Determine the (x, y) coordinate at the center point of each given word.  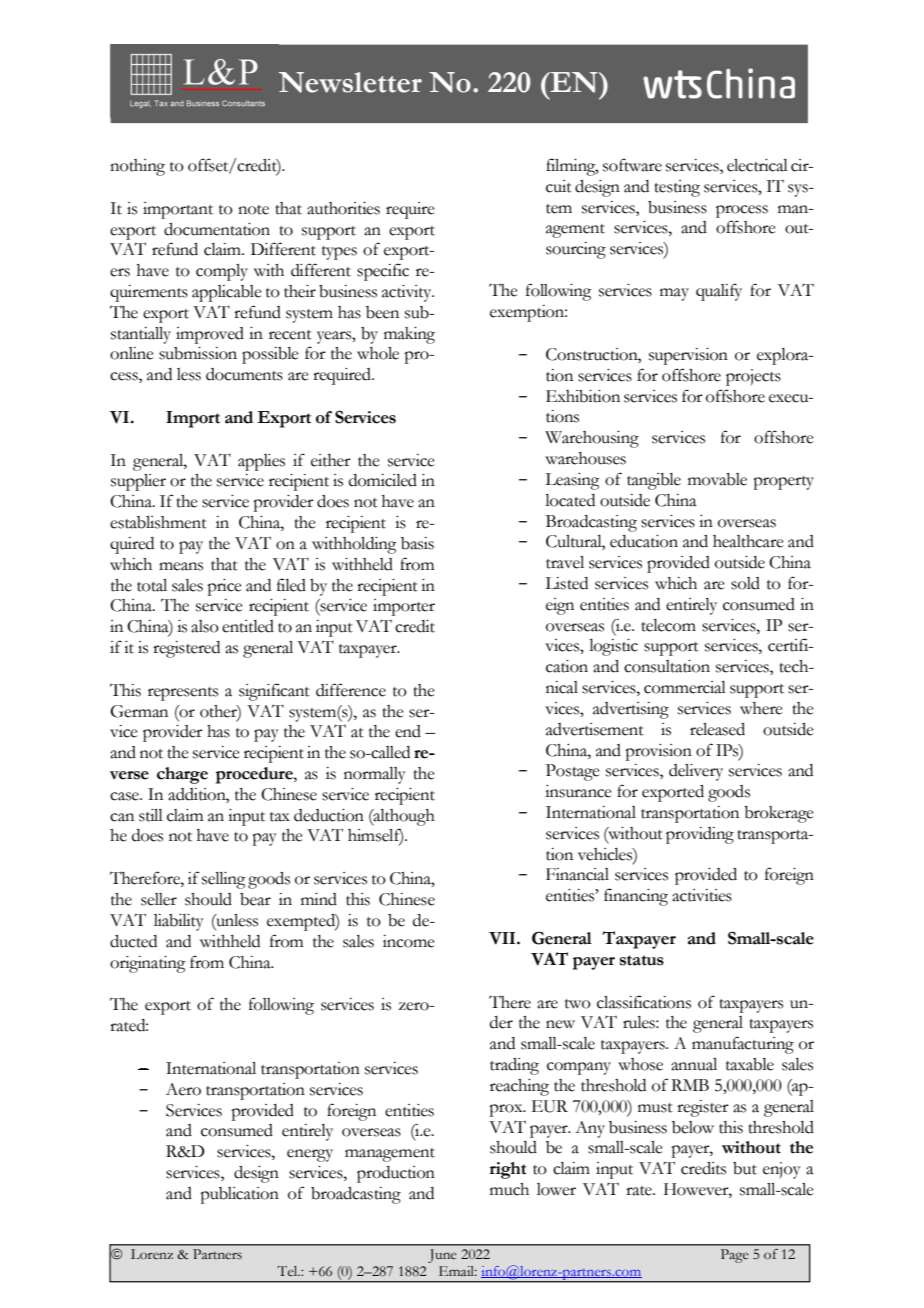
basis (417, 543)
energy (310, 1155)
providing (700, 835)
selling (224, 880)
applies (261, 462)
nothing (137, 167)
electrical (757, 165)
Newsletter (350, 82)
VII (503, 938)
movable (717, 479)
